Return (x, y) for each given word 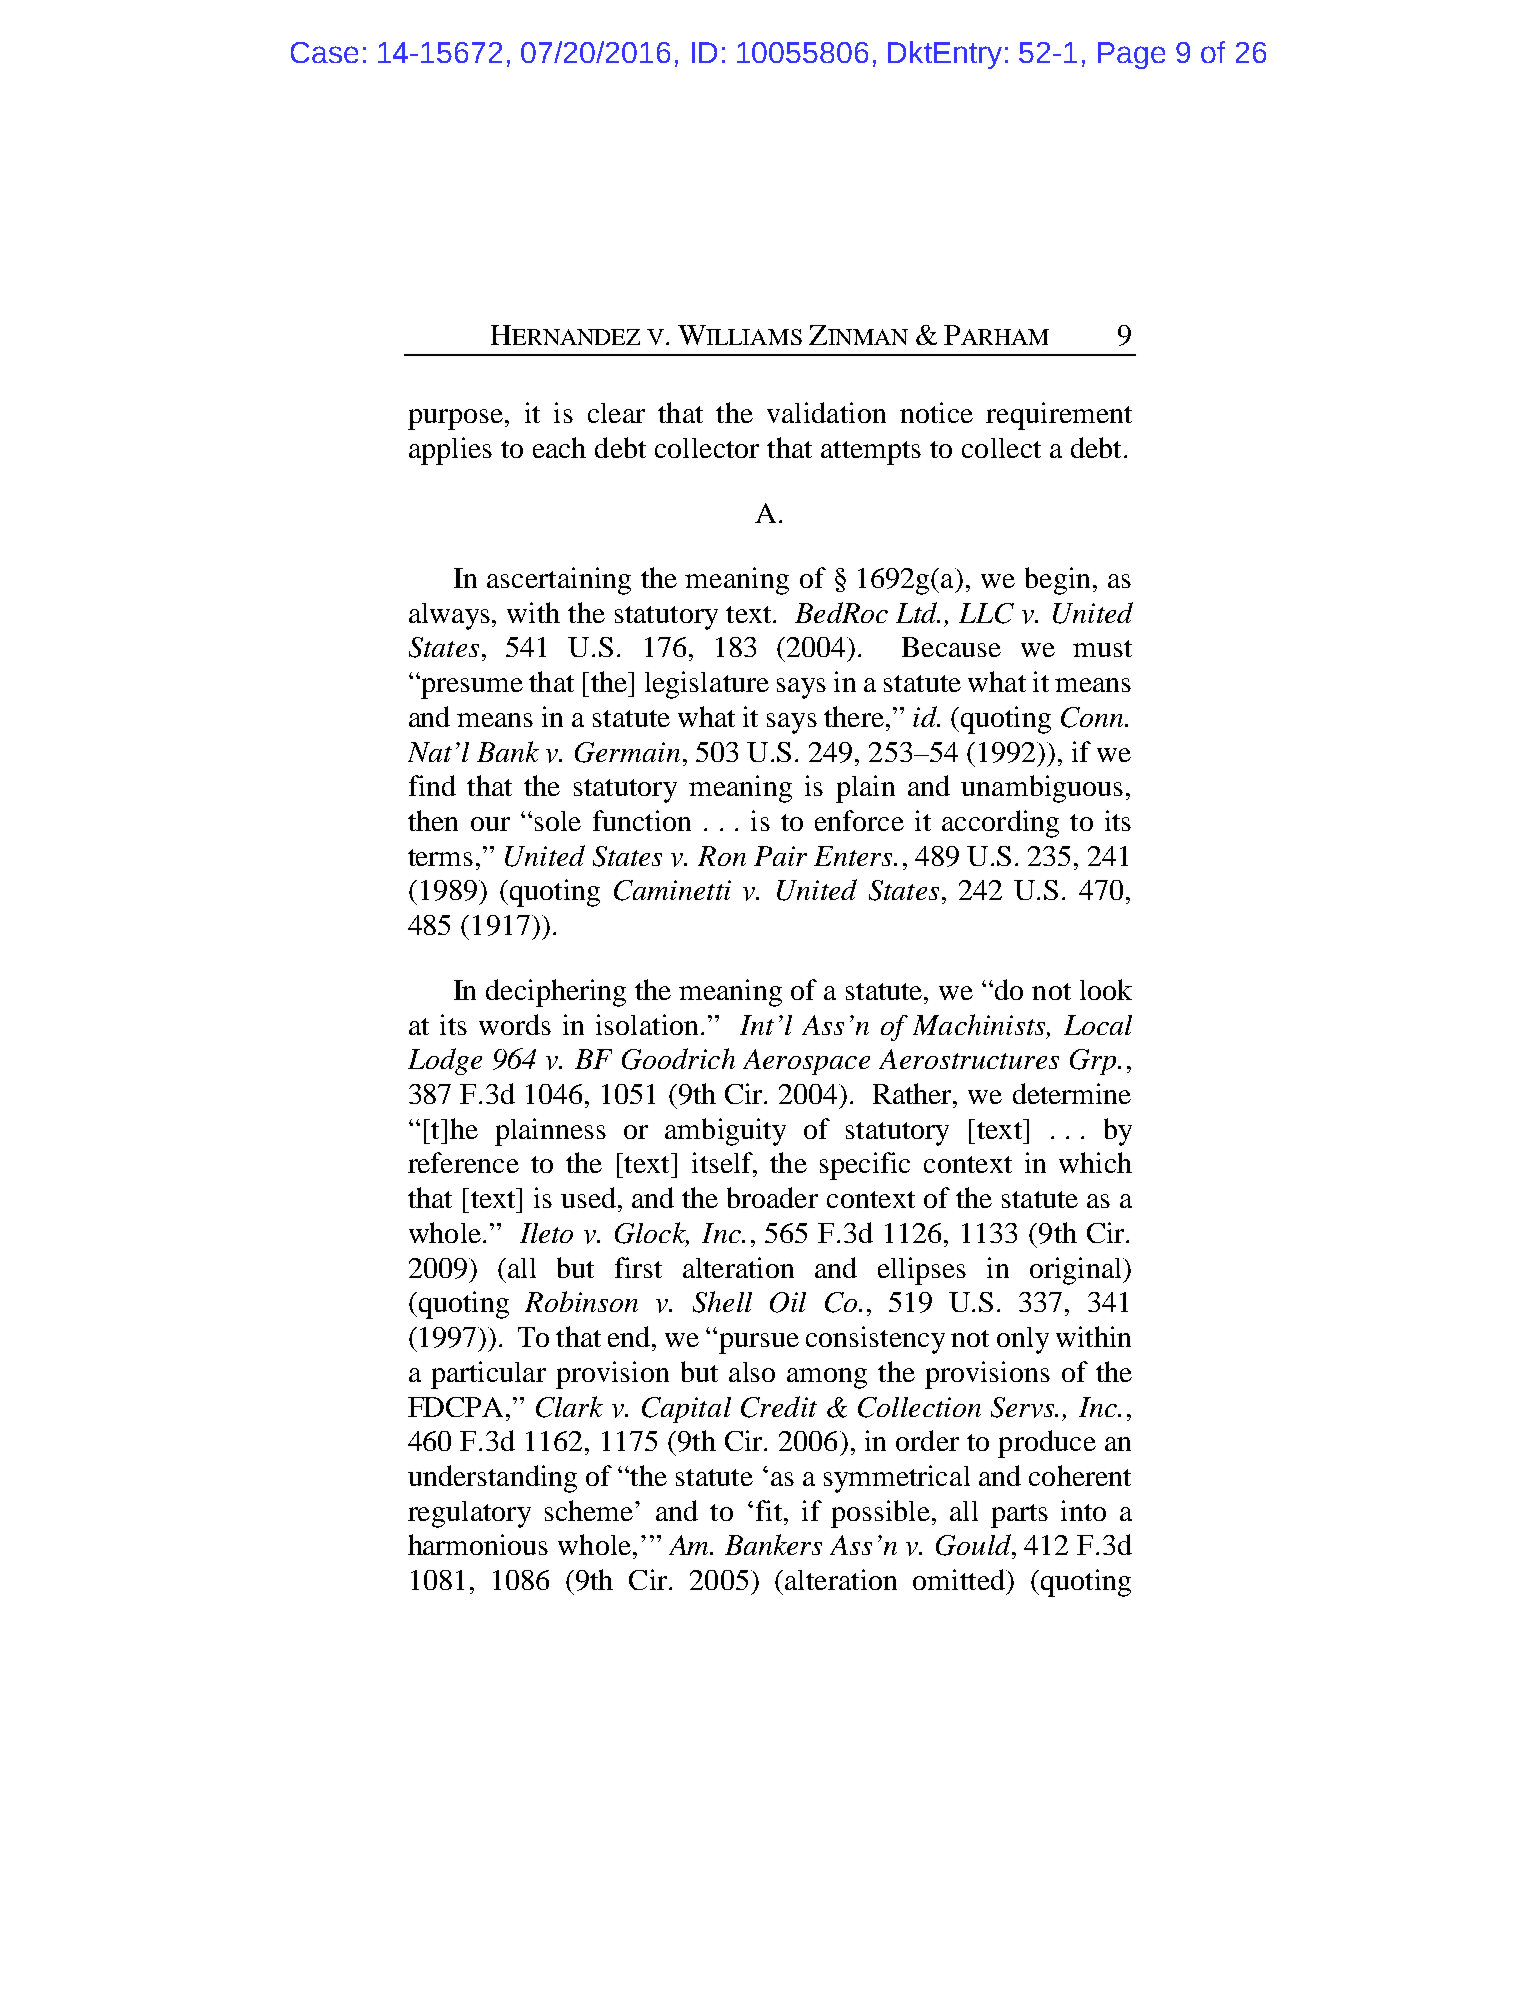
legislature (707, 685)
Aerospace (806, 1062)
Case (324, 52)
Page (1131, 55)
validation (826, 412)
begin (1057, 581)
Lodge (445, 1061)
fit (770, 1510)
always (449, 616)
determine (1072, 1093)
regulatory (469, 1514)
